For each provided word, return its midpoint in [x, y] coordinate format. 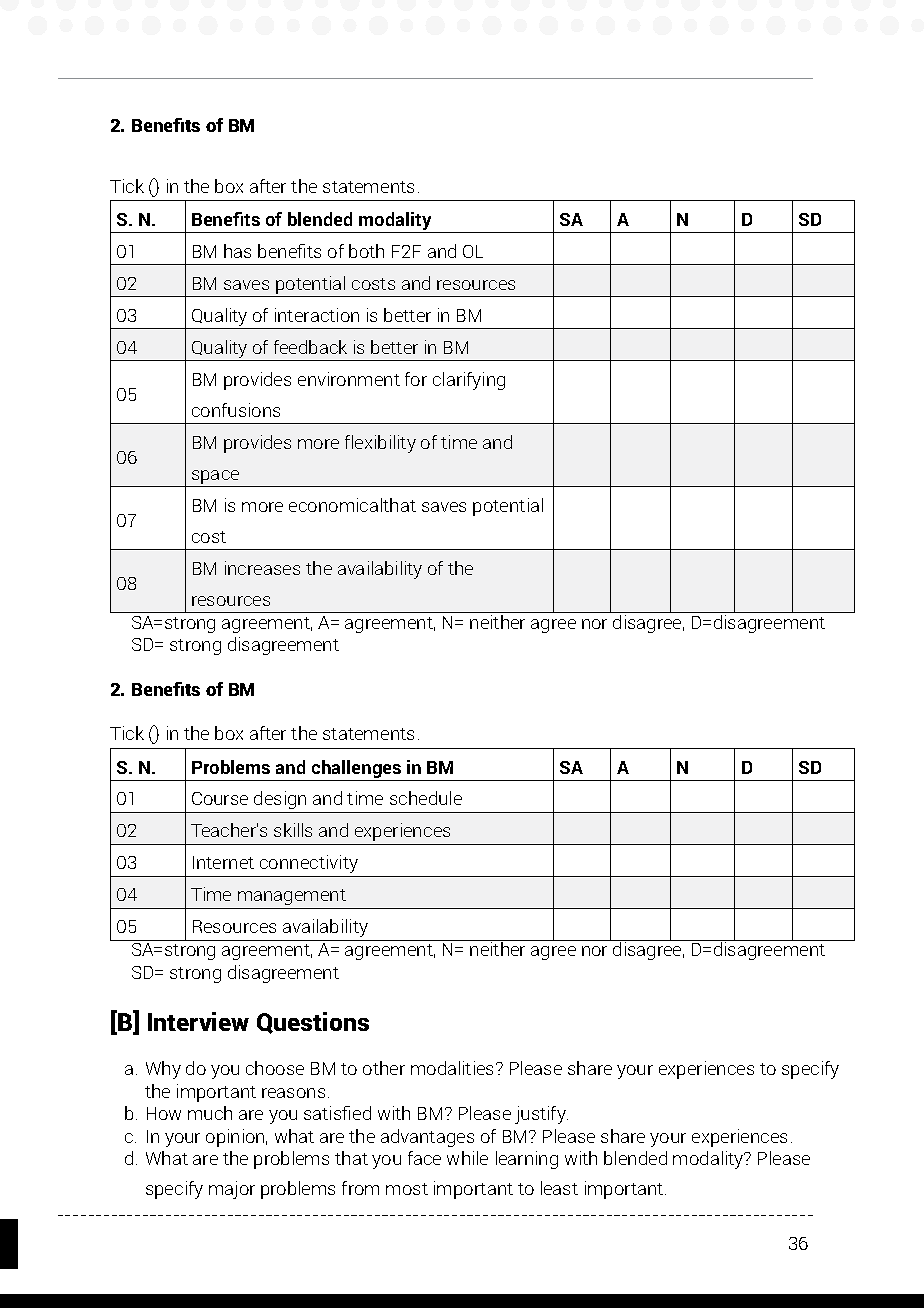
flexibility [380, 444]
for [416, 379]
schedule [426, 798]
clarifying [469, 381]
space [215, 477]
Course [220, 798]
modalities [454, 1068]
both [366, 251]
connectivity [309, 864]
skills [293, 830]
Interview [198, 1021]
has [237, 251]
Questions [313, 1023]
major [232, 1190]
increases [262, 568]
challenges [356, 769]
